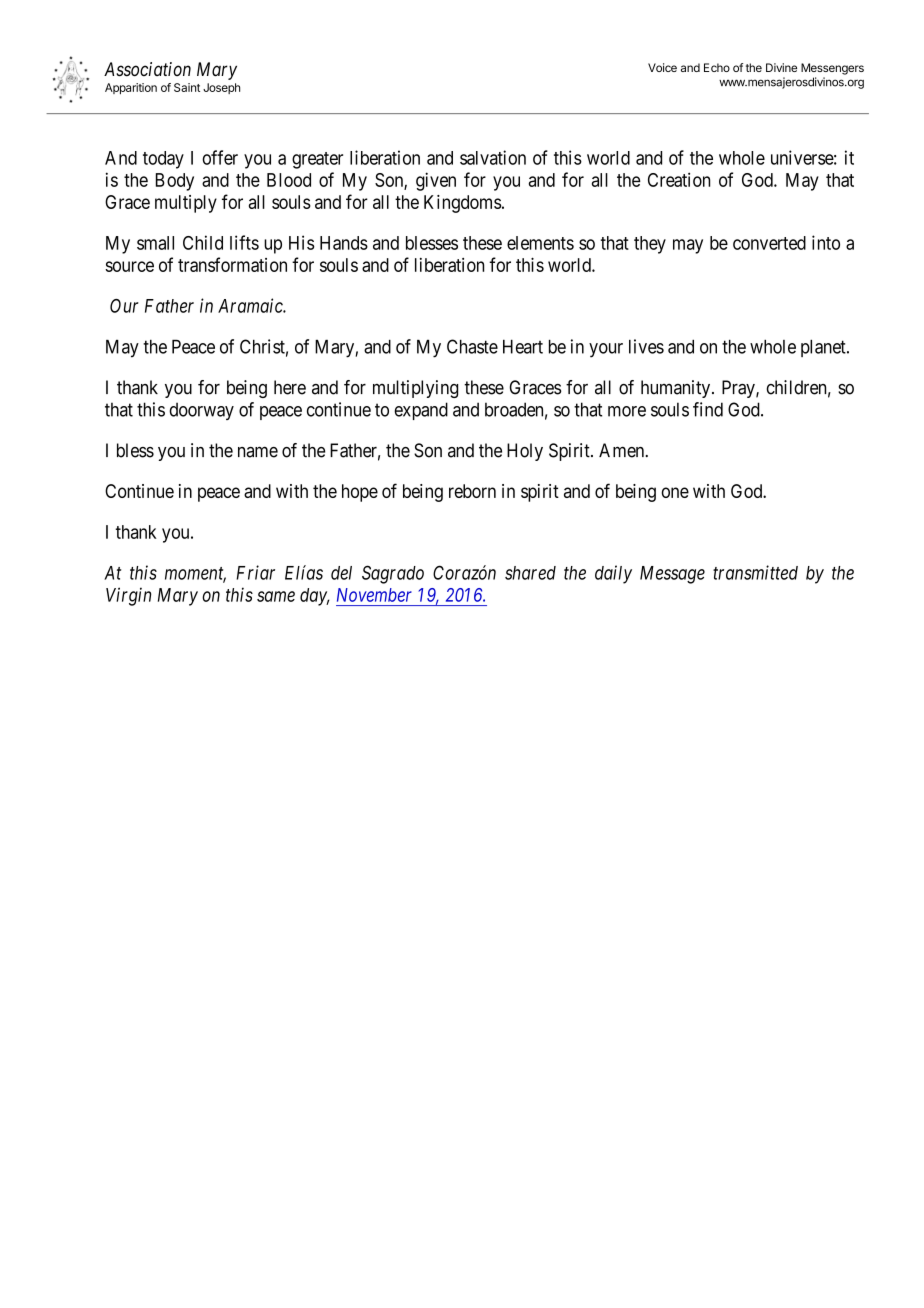 The image size is (924, 1308). What do you see at coordinates (717, 67) in the document?
I see `Echo` at bounding box center [717, 67].
